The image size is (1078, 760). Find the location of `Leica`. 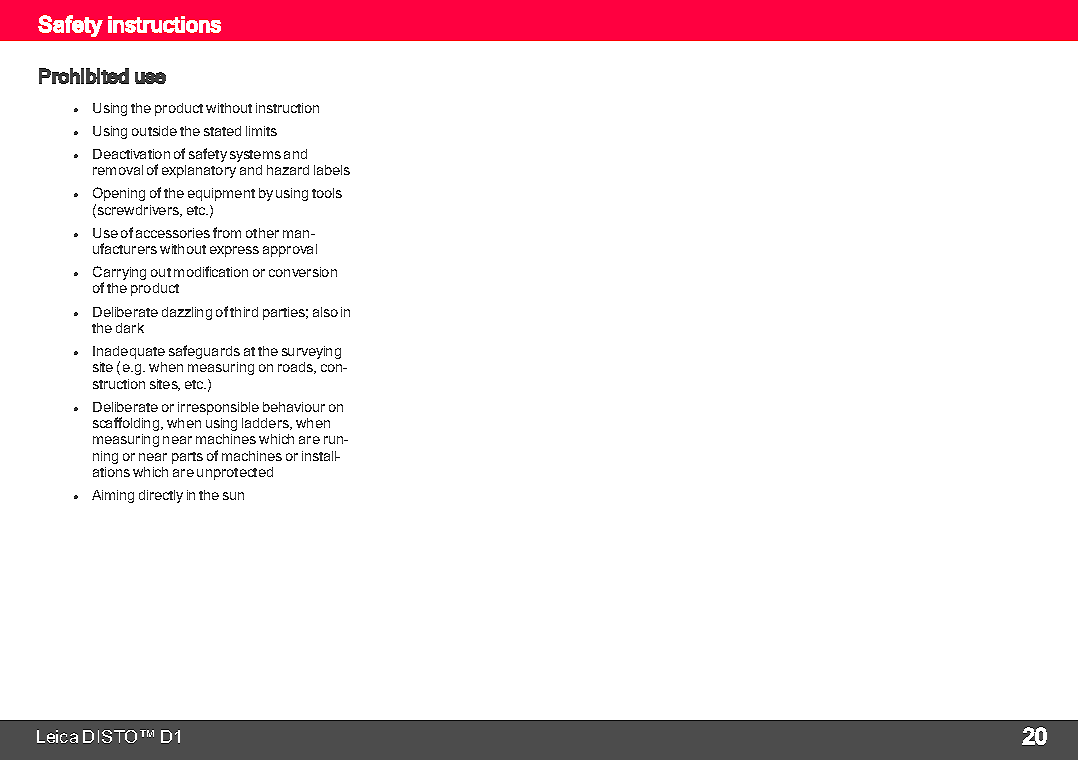

Leica is located at coordinates (57, 736).
